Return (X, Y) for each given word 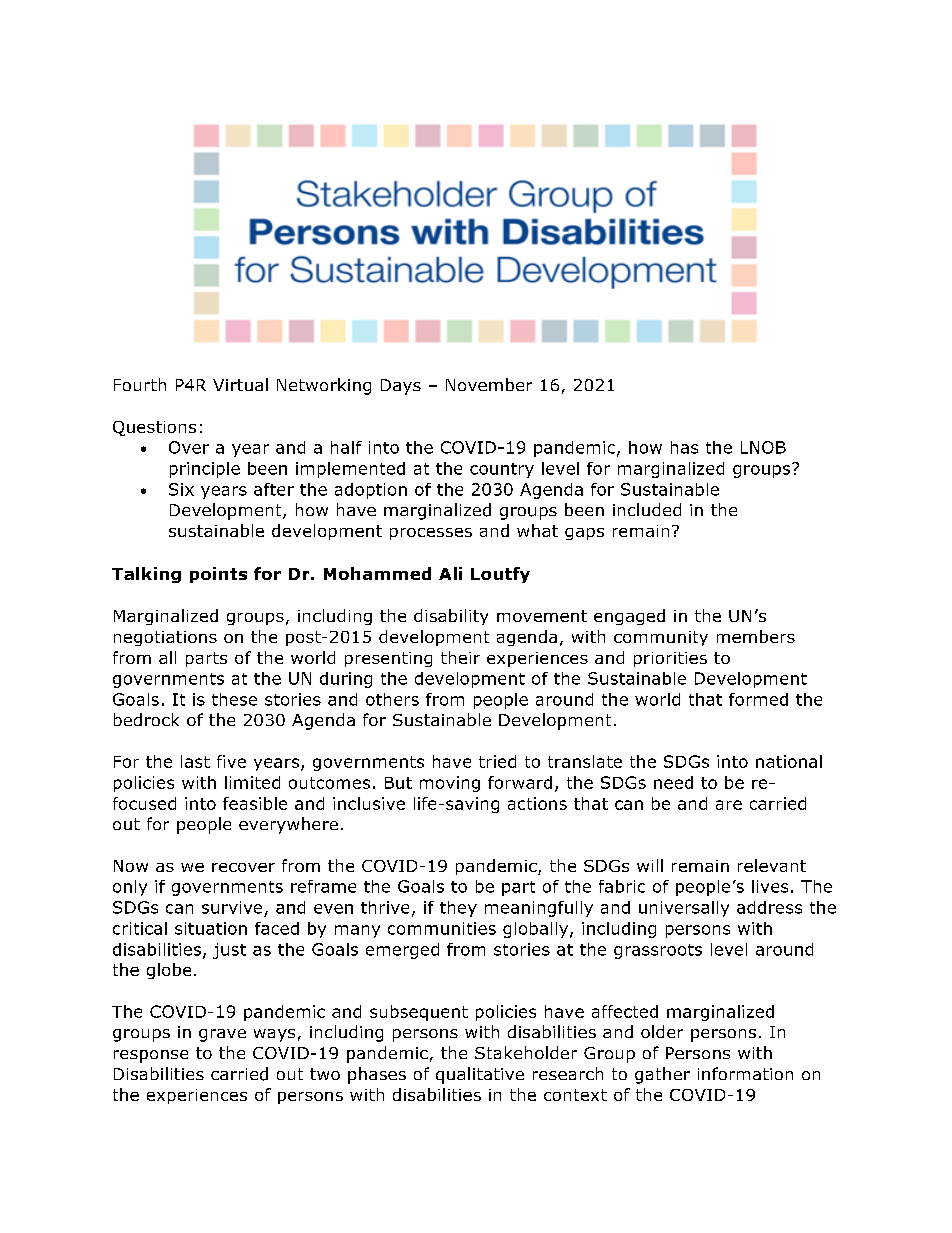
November (489, 384)
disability (451, 617)
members (756, 636)
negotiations (165, 638)
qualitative (480, 1075)
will (650, 865)
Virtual (240, 384)
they (458, 909)
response (151, 1056)
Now (131, 866)
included (647, 509)
